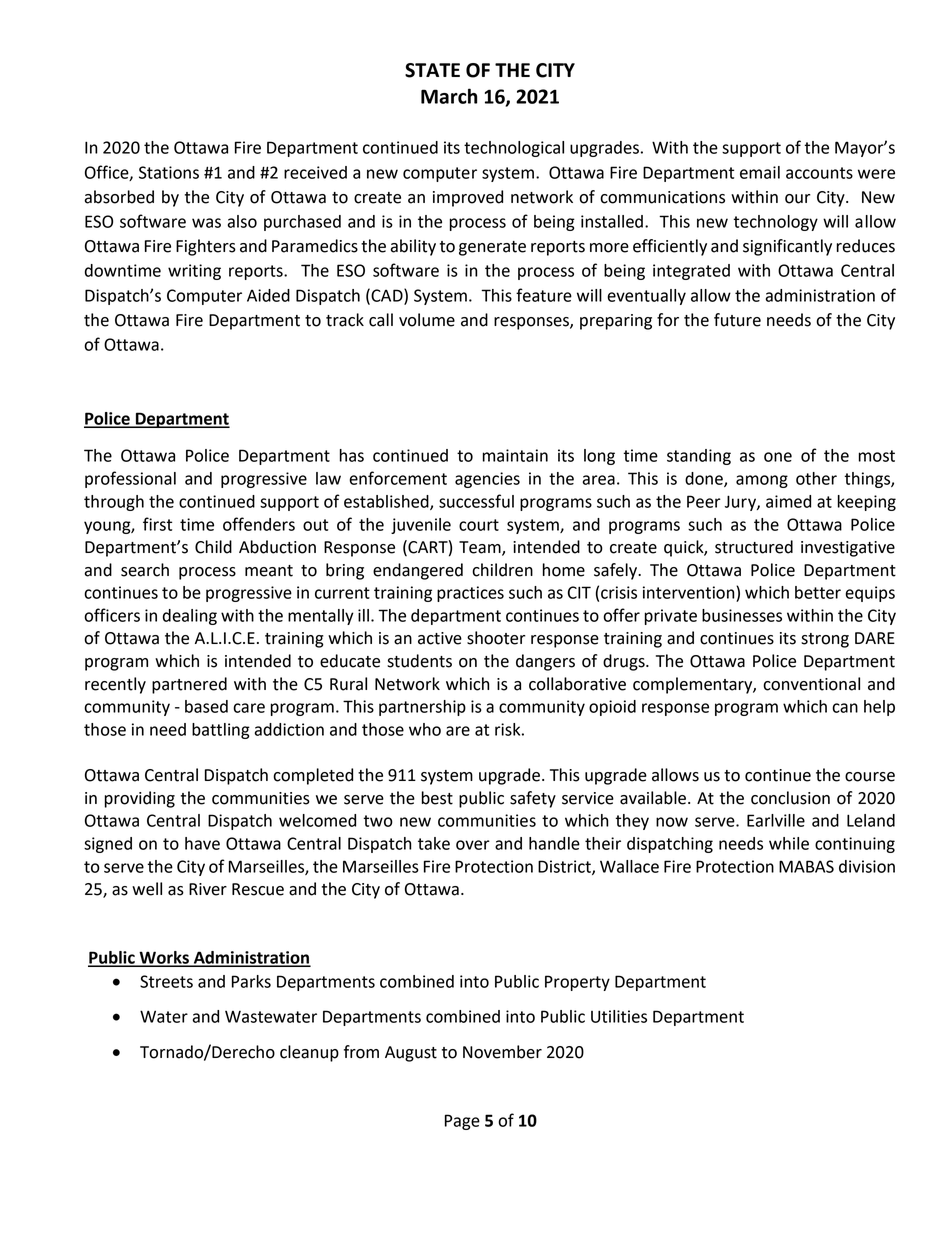 The image size is (952, 1233). I want to click on Stations, so click(169, 172).
